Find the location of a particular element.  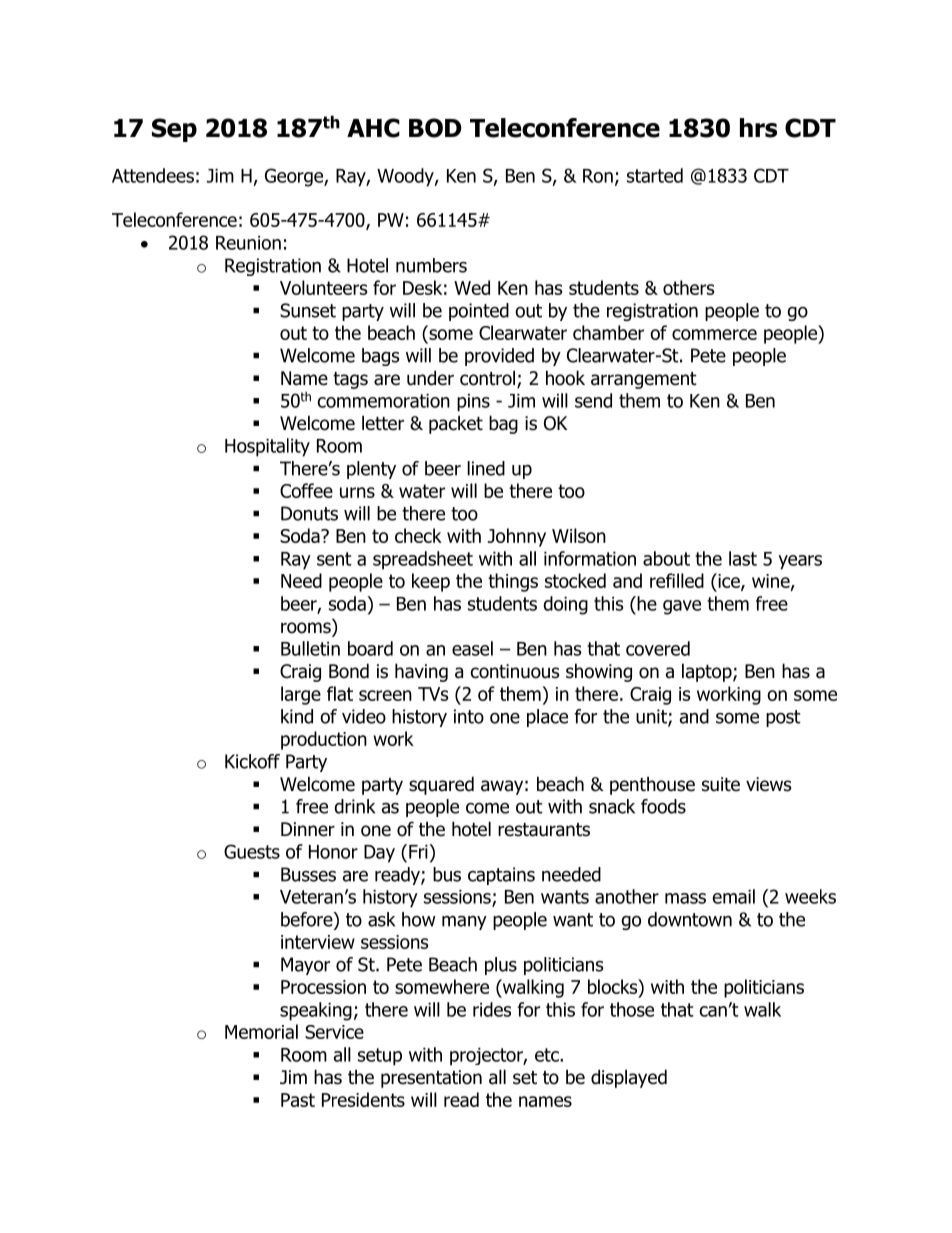

Memorial is located at coordinates (261, 1031).
